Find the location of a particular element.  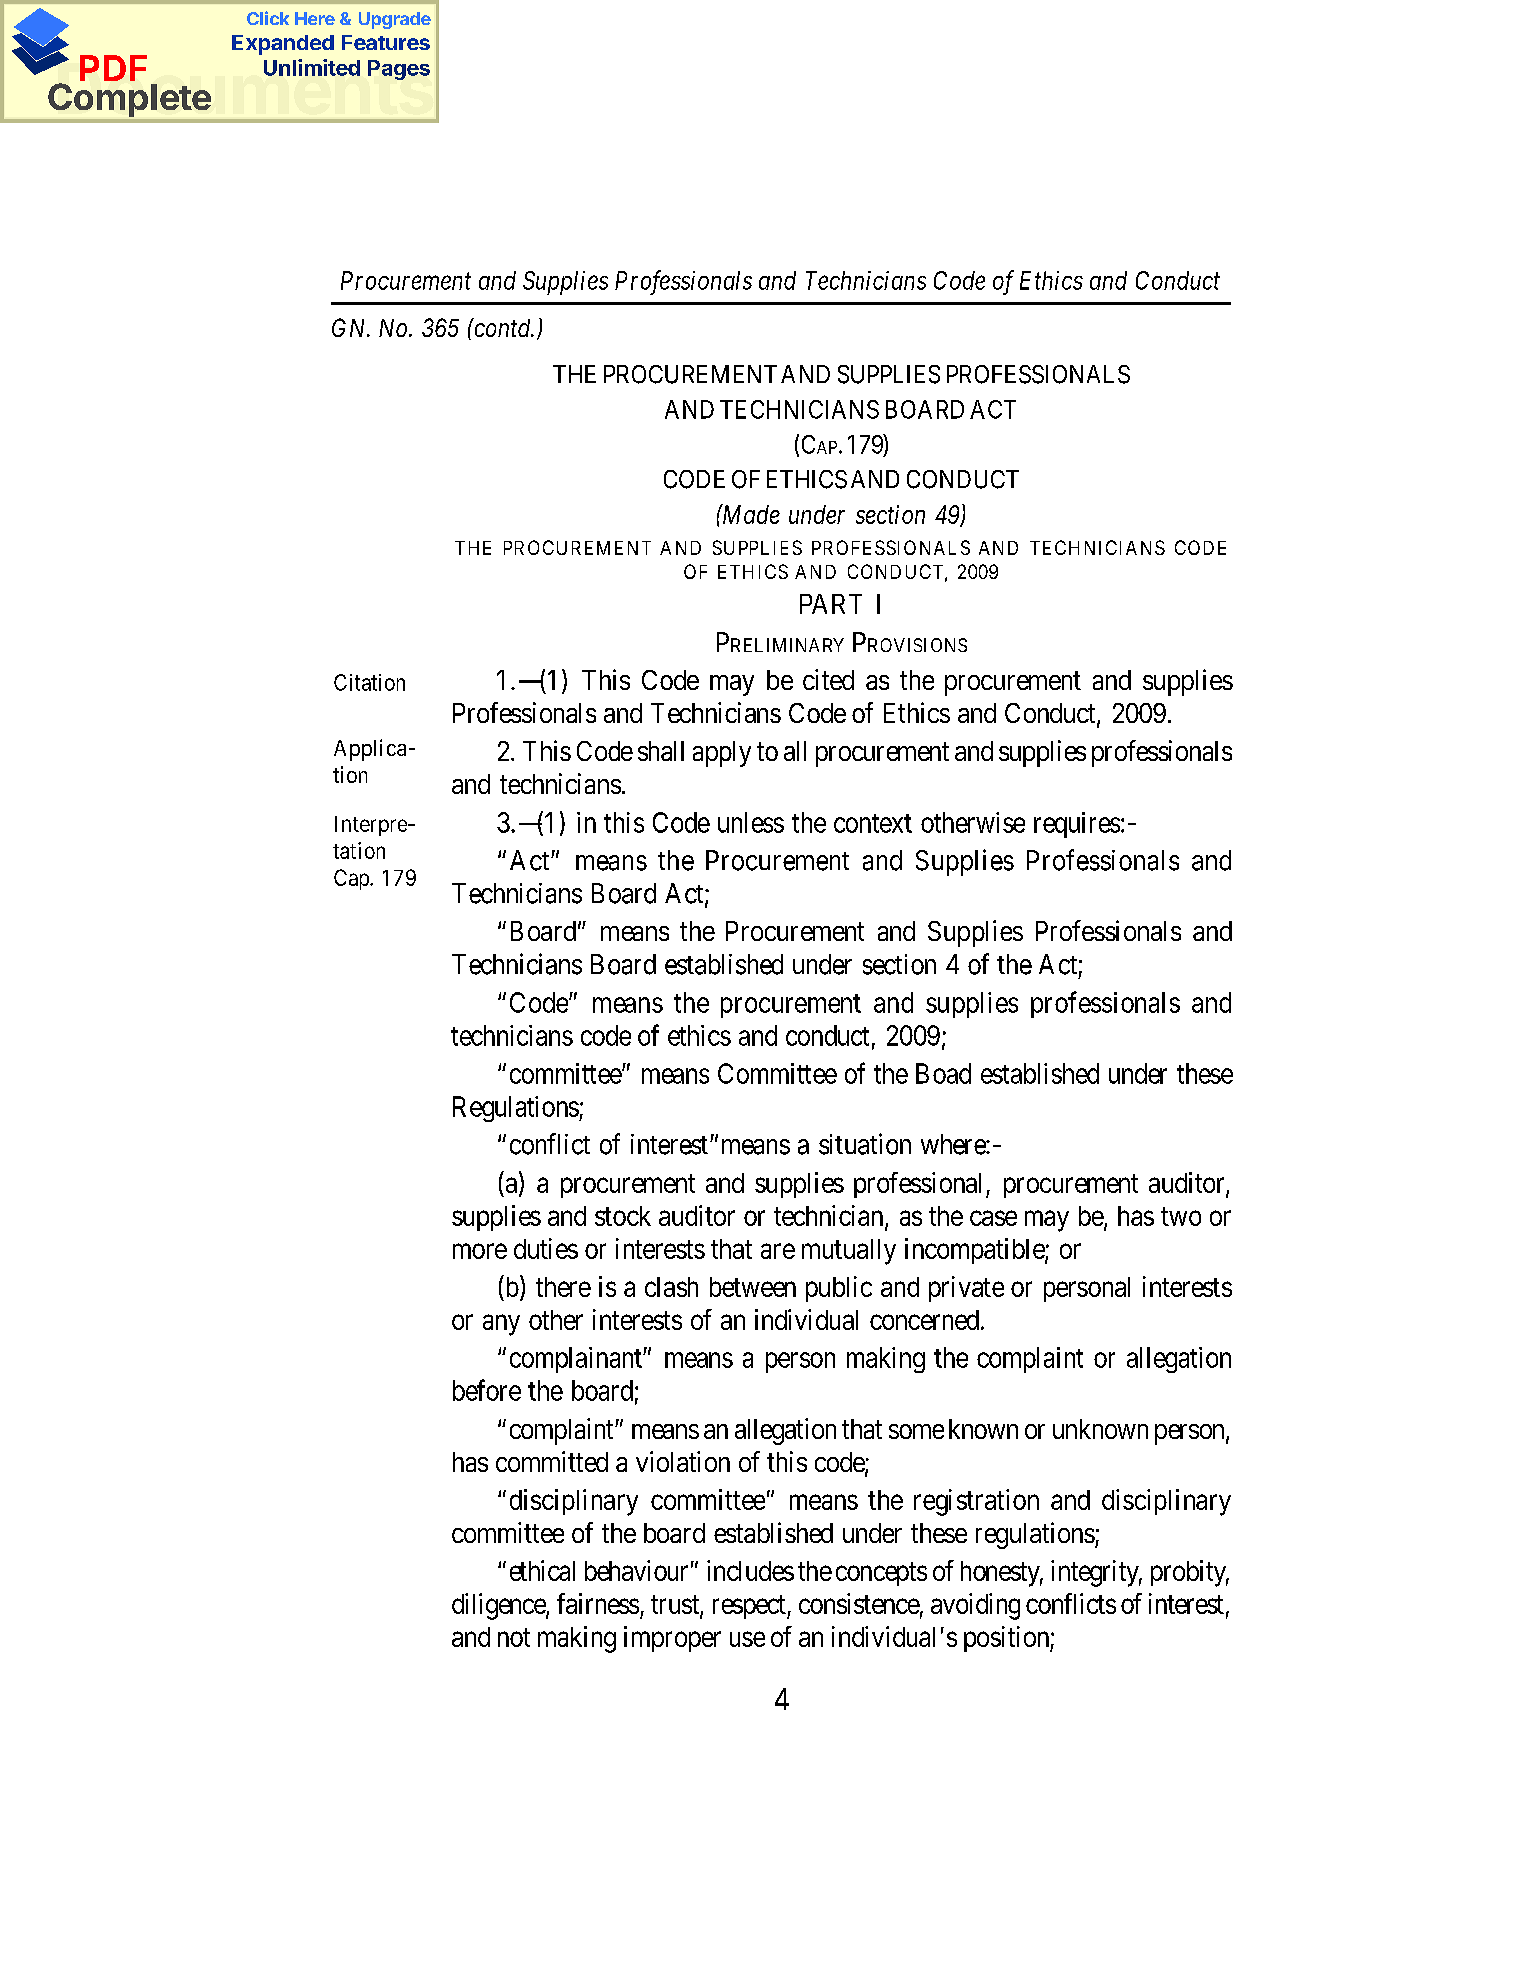

Pages is located at coordinates (399, 70).
